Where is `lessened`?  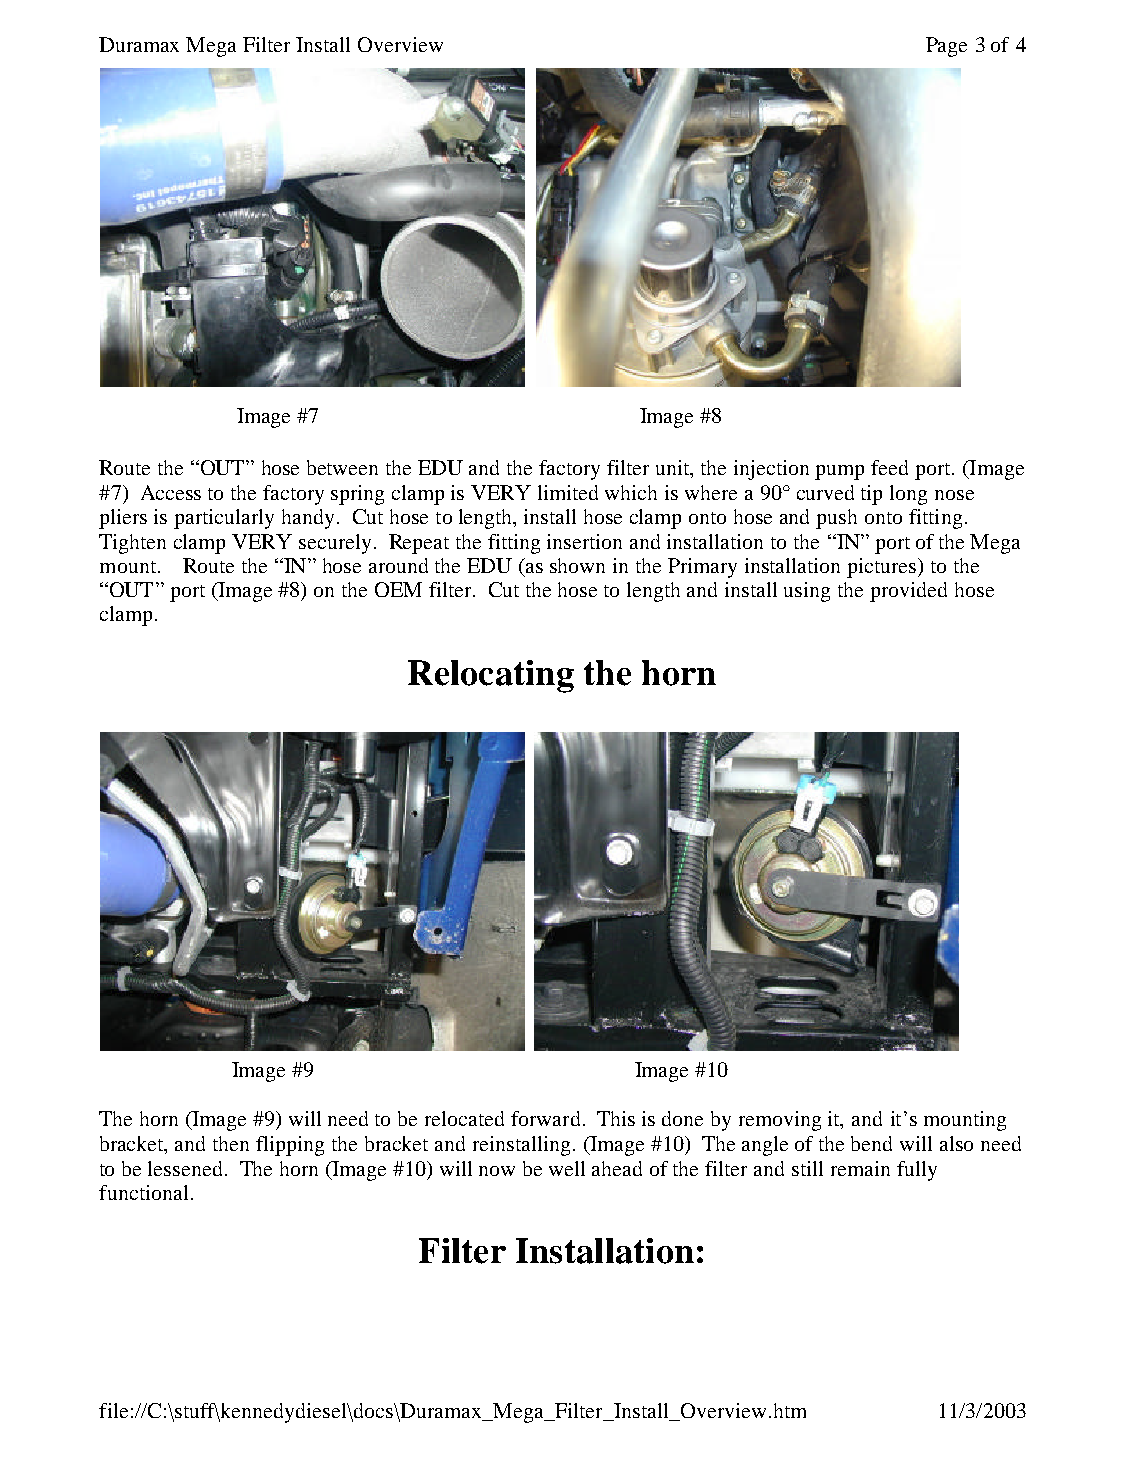 lessened is located at coordinates (185, 1168).
